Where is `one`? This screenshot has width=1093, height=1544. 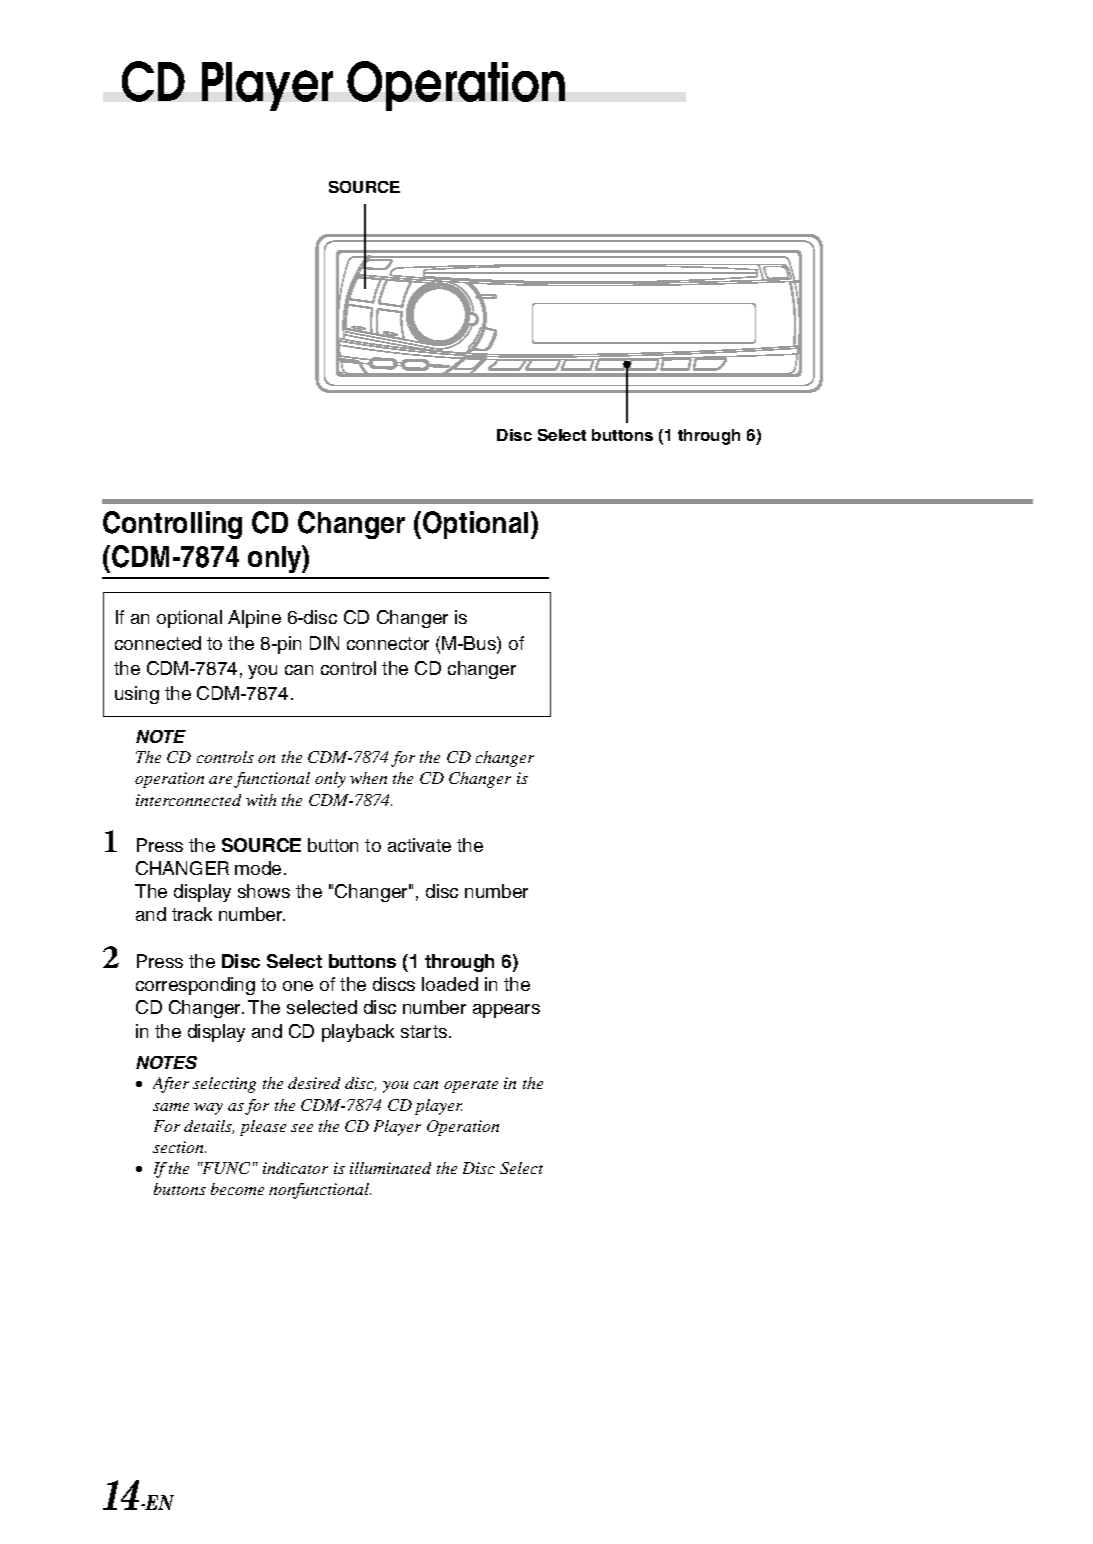 one is located at coordinates (298, 986).
